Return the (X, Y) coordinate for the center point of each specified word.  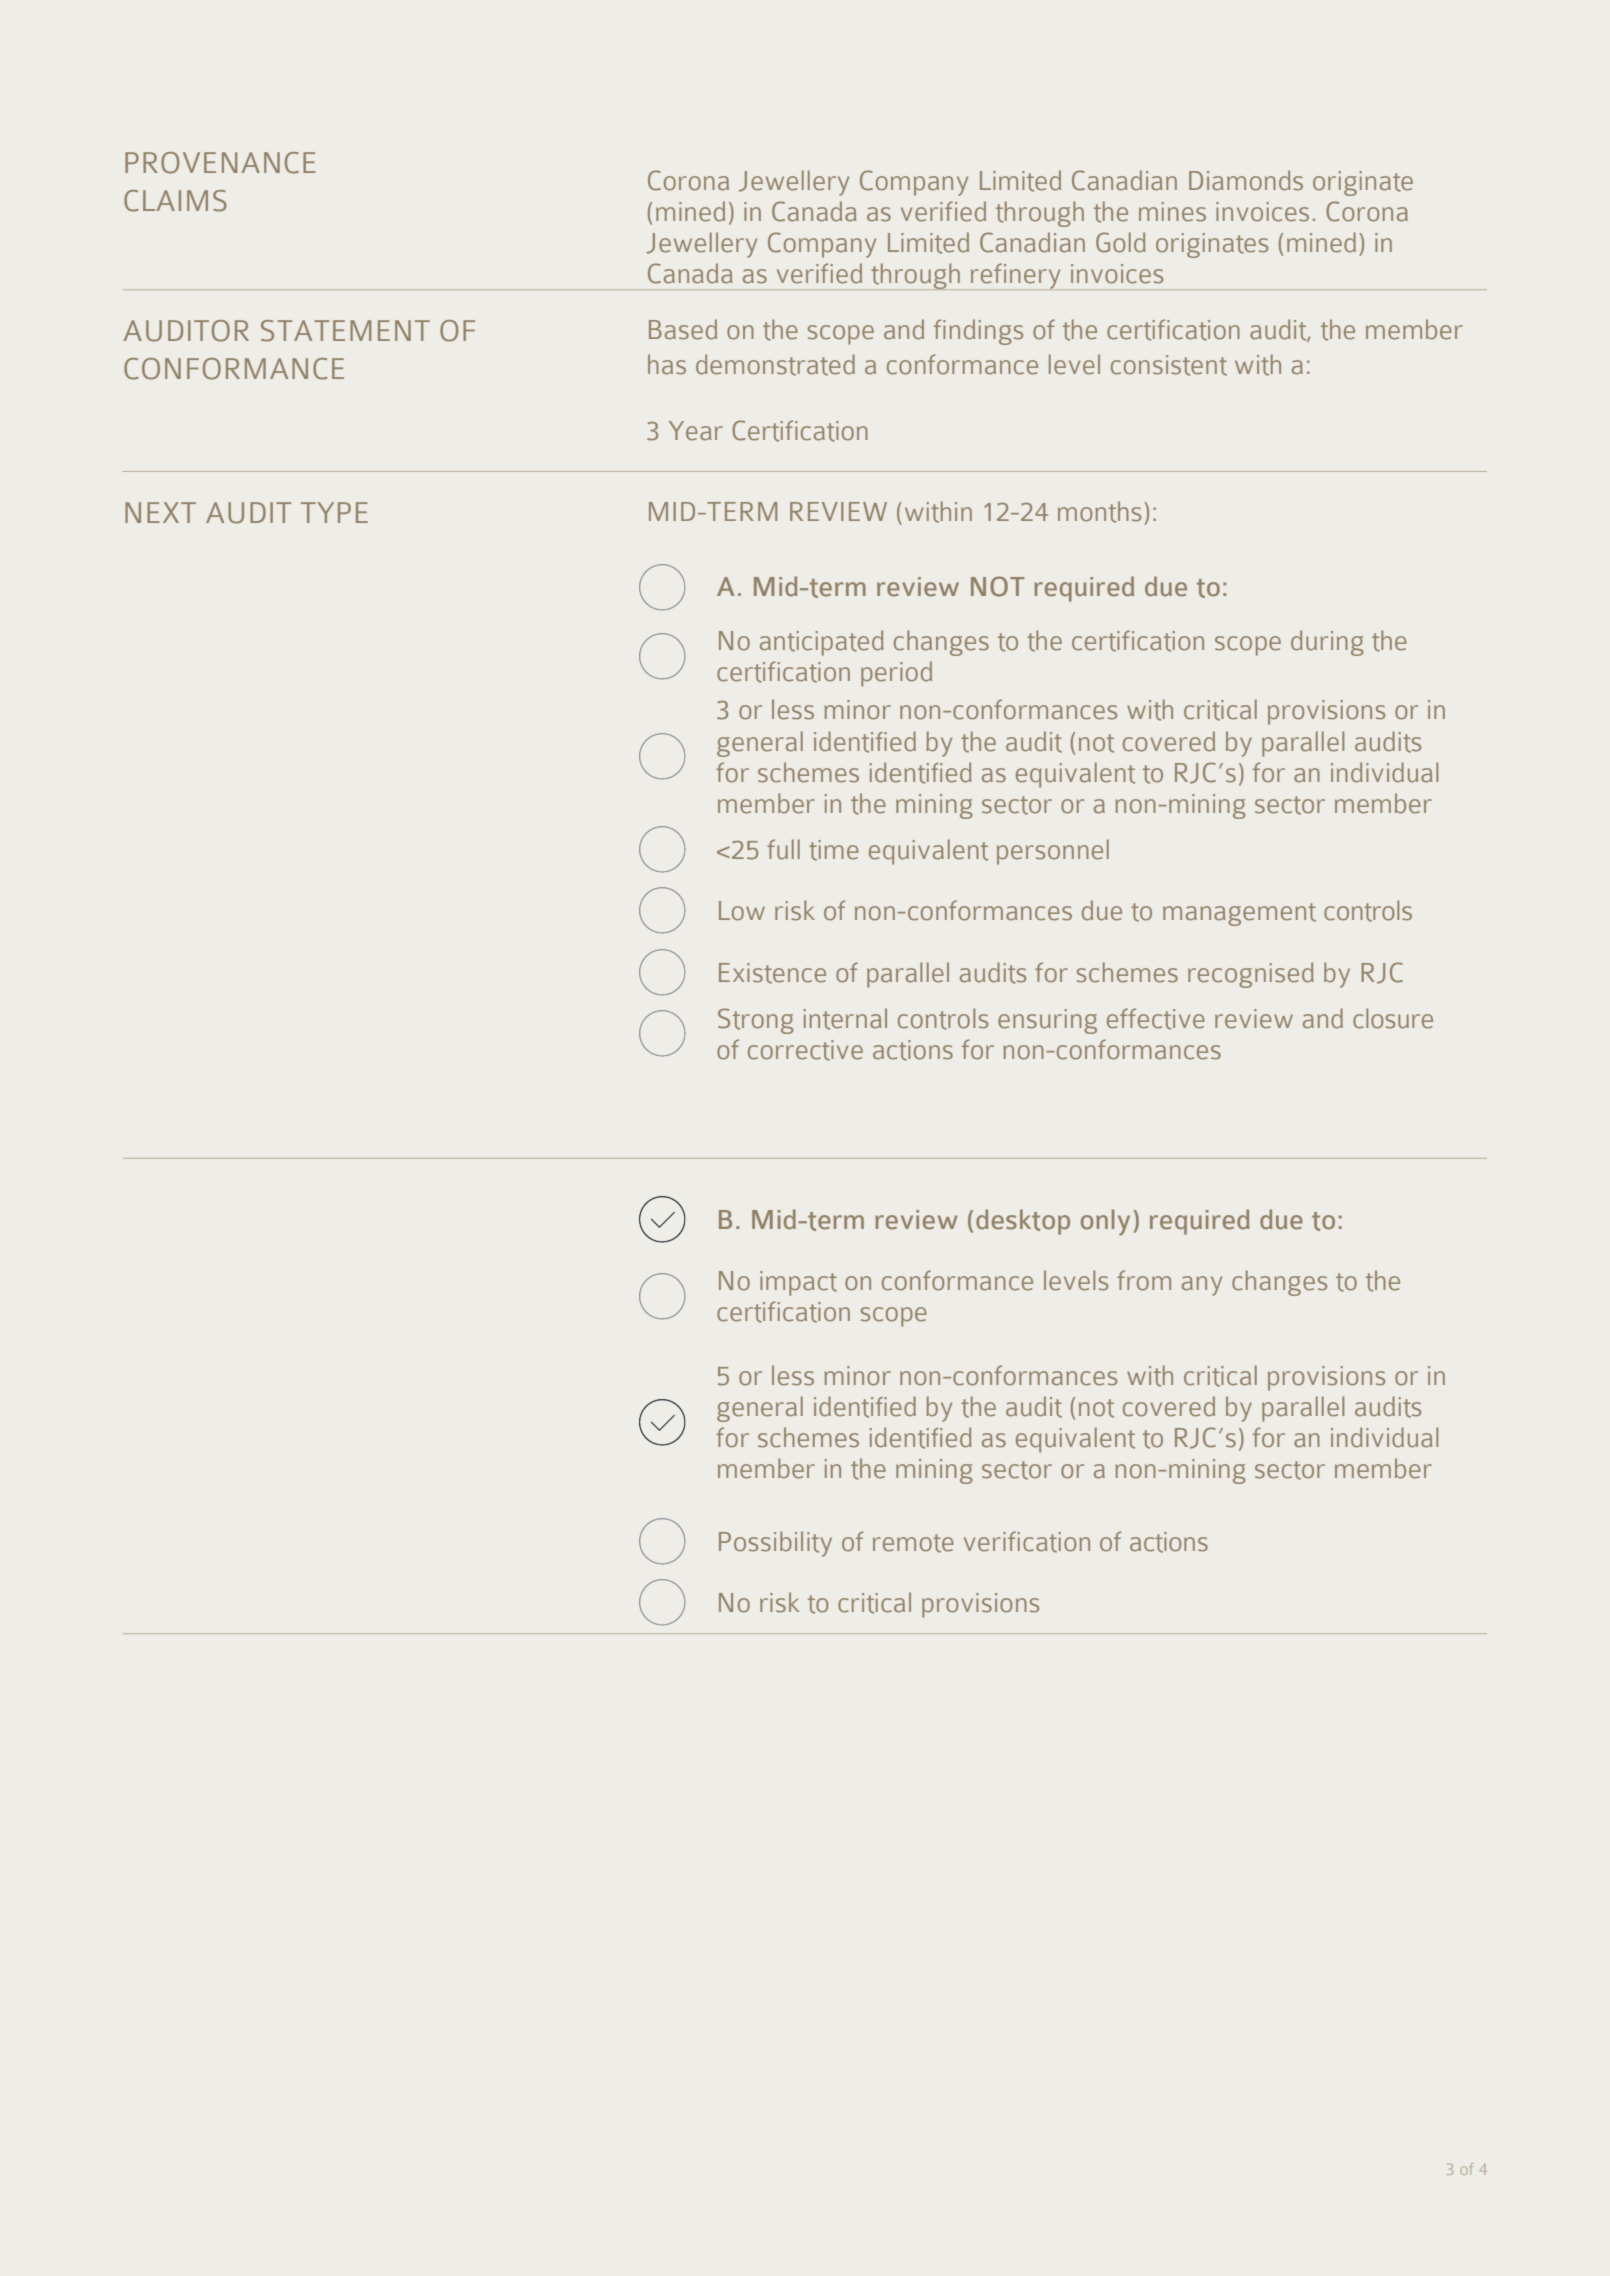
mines (1172, 212)
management (1239, 914)
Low (742, 911)
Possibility (775, 1544)
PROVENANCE (220, 163)
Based (683, 329)
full (783, 849)
